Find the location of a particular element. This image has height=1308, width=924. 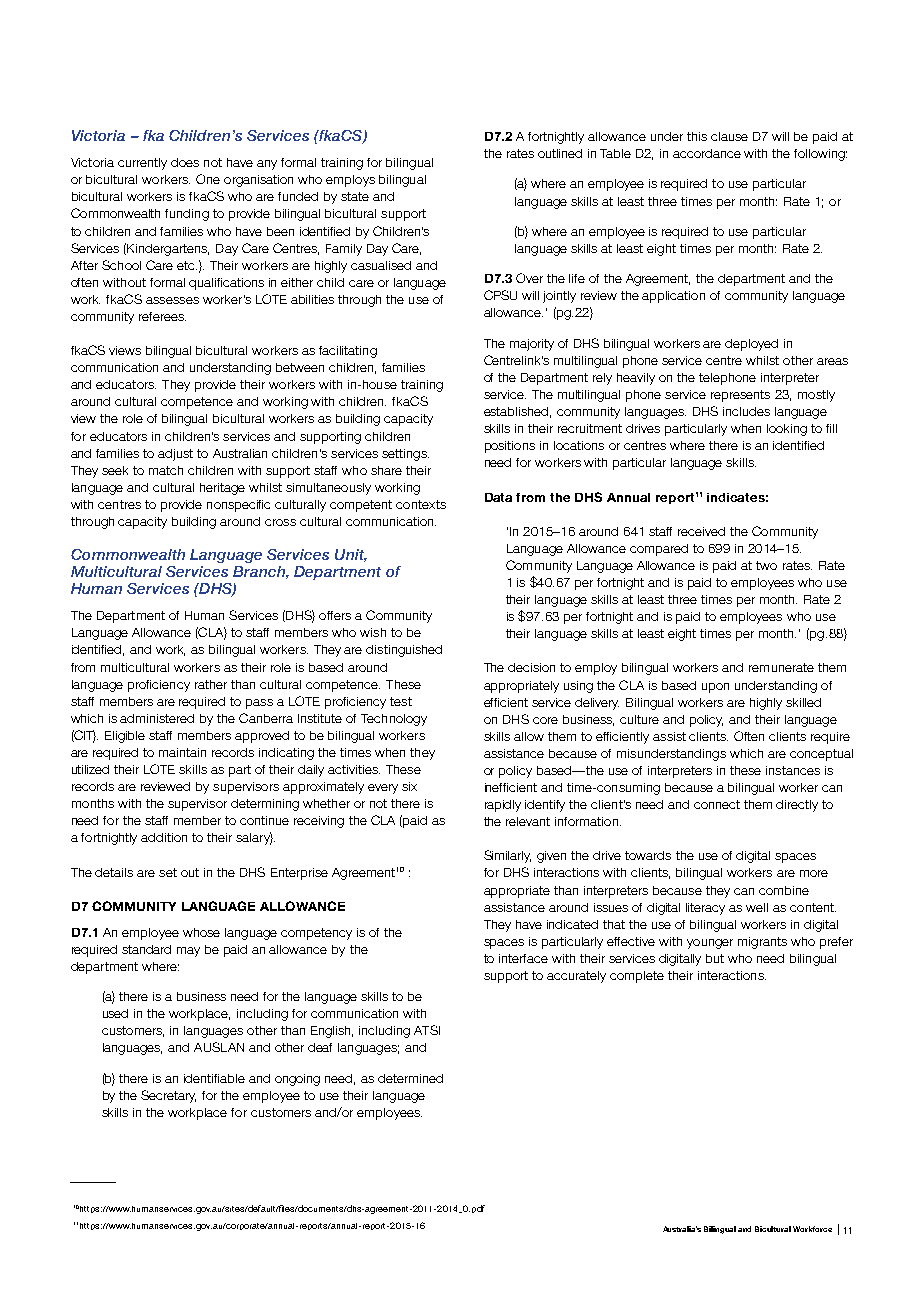

instances is located at coordinates (793, 770).
